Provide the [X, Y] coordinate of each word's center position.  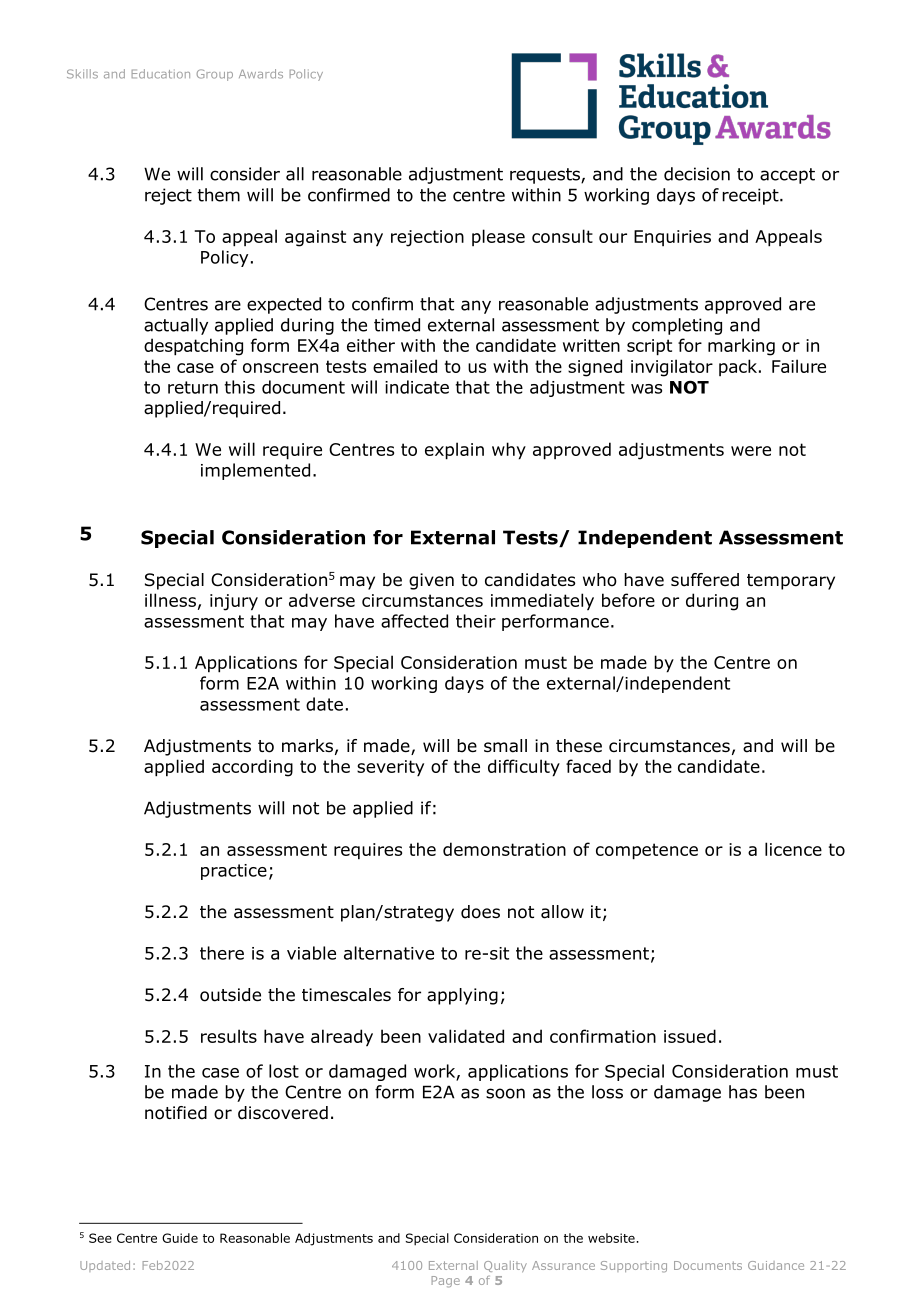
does [480, 912]
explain [454, 451]
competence [647, 851]
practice [234, 872]
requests [546, 176]
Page [446, 1282]
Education [161, 74]
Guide [180, 1238]
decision [697, 174]
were [751, 451]
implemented [255, 471]
